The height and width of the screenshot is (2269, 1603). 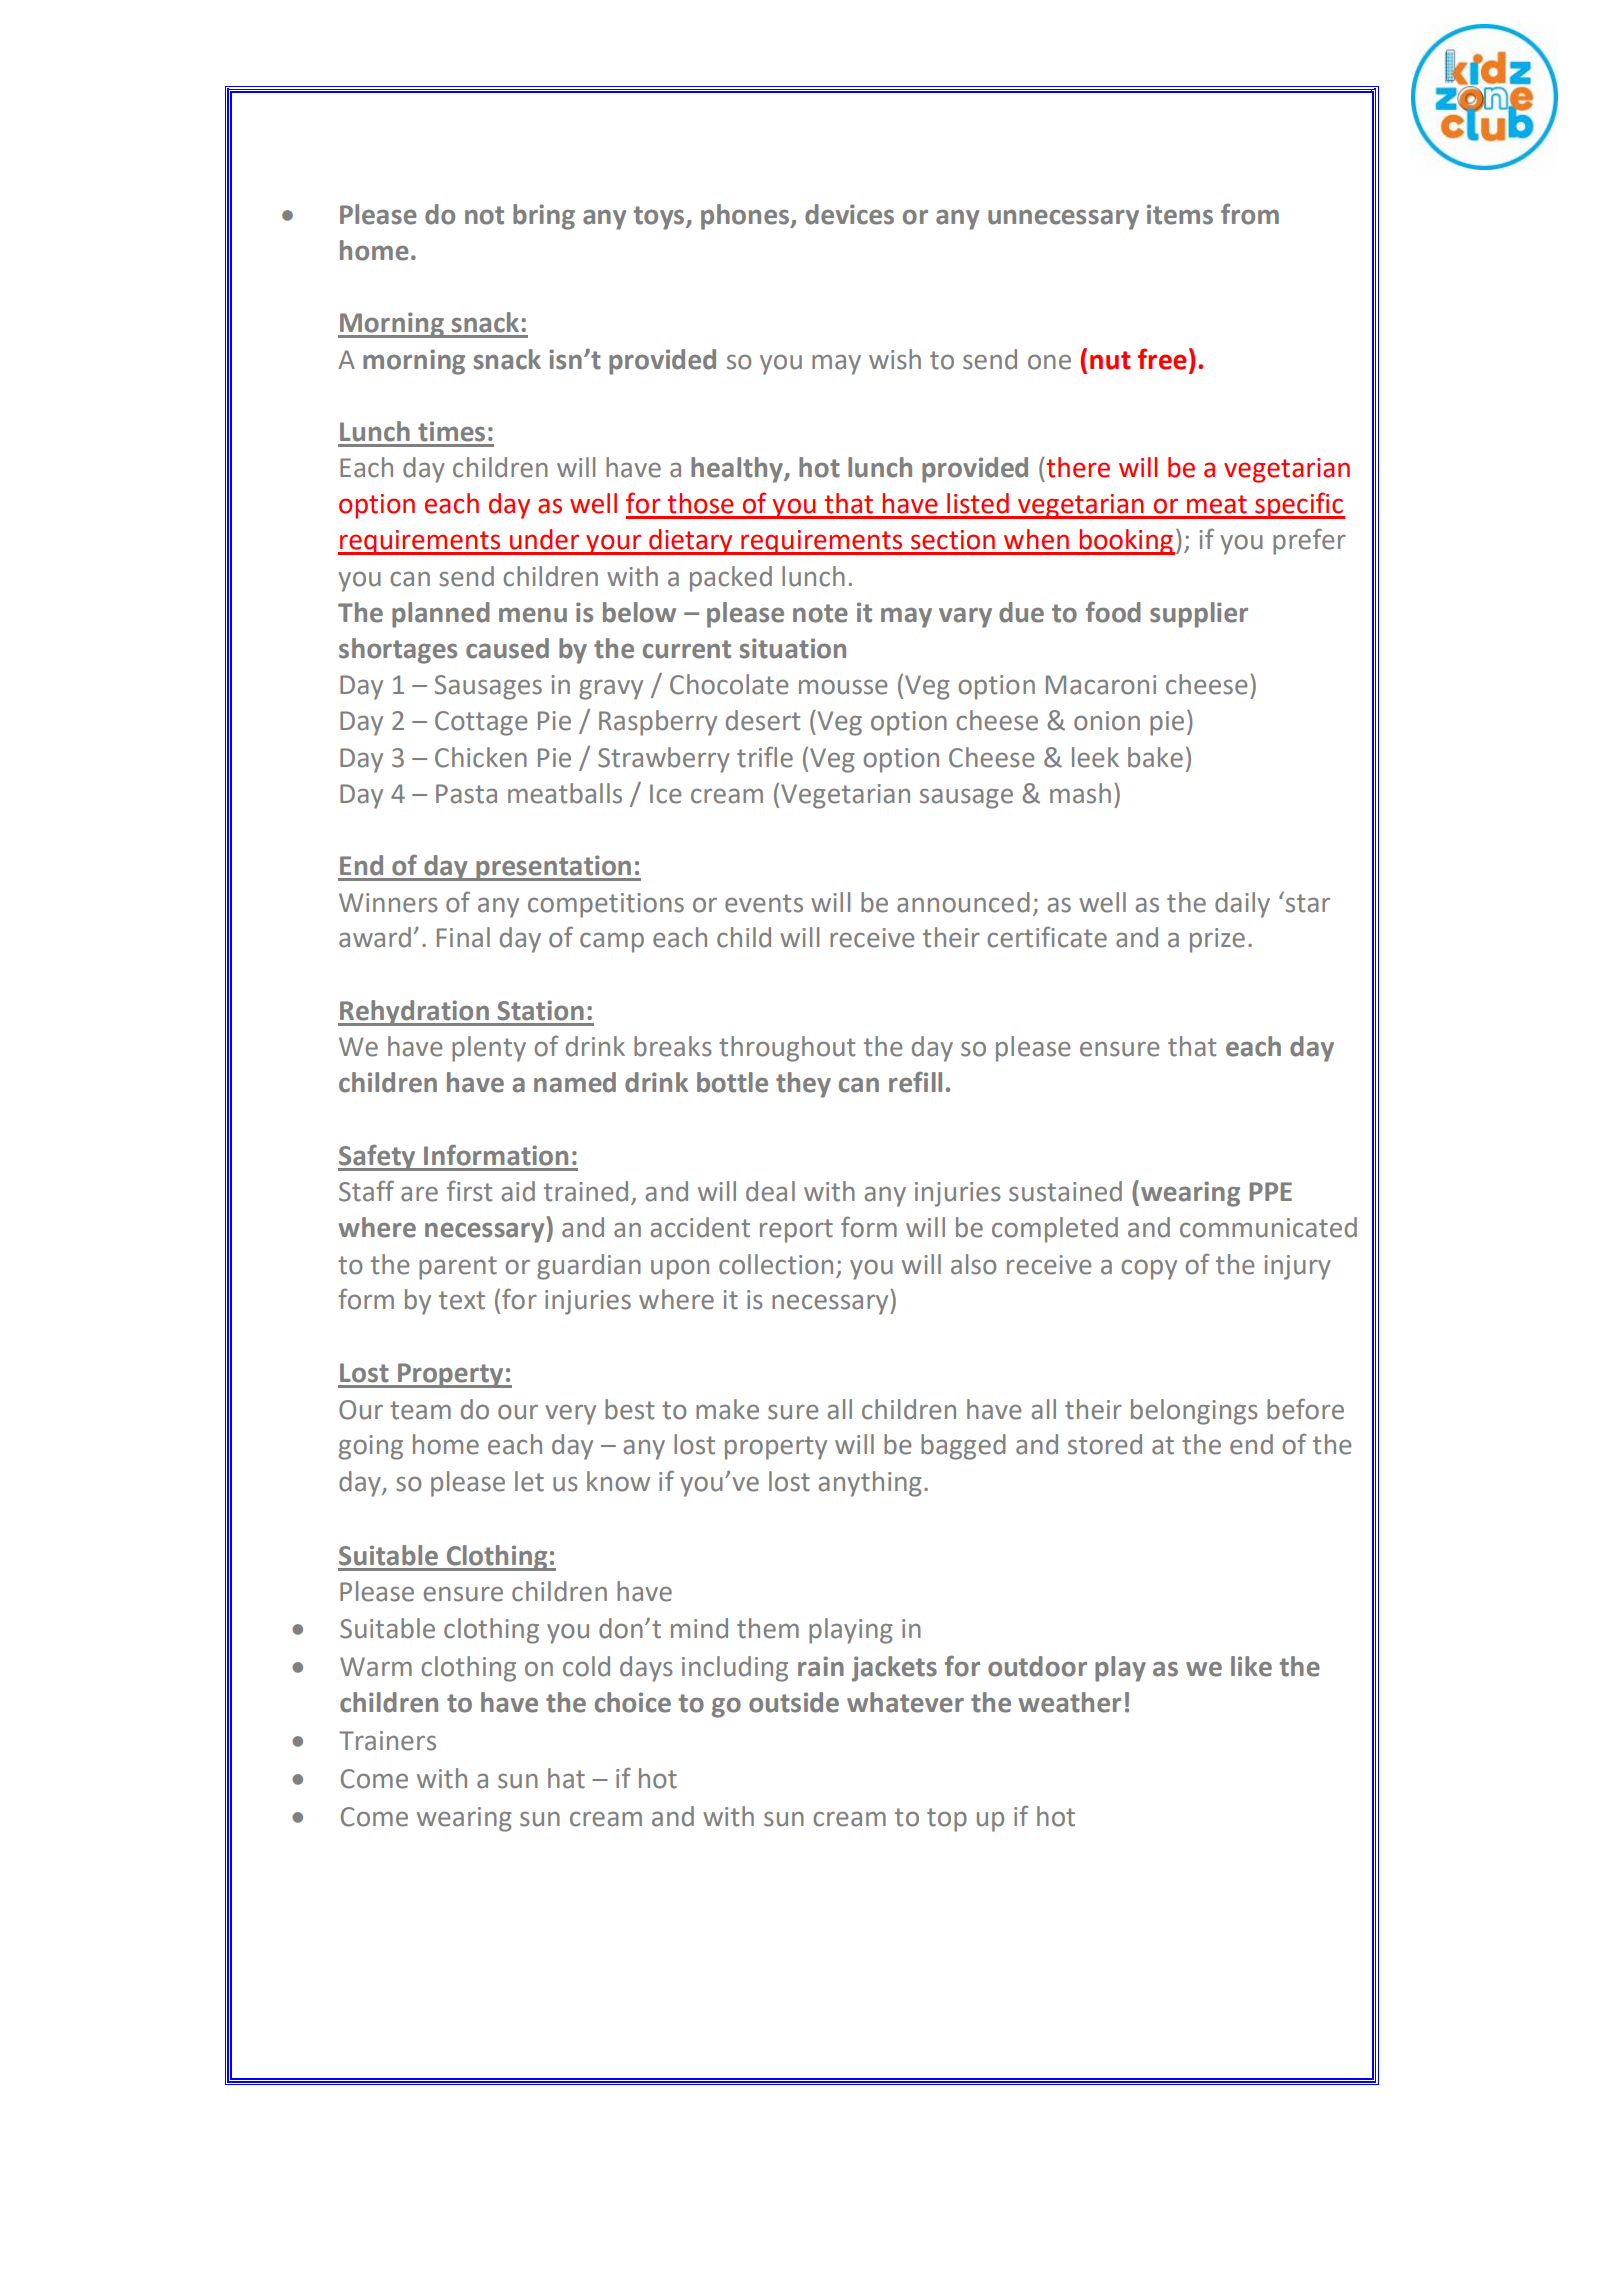 What do you see at coordinates (849, 214) in the screenshot?
I see `devices` at bounding box center [849, 214].
